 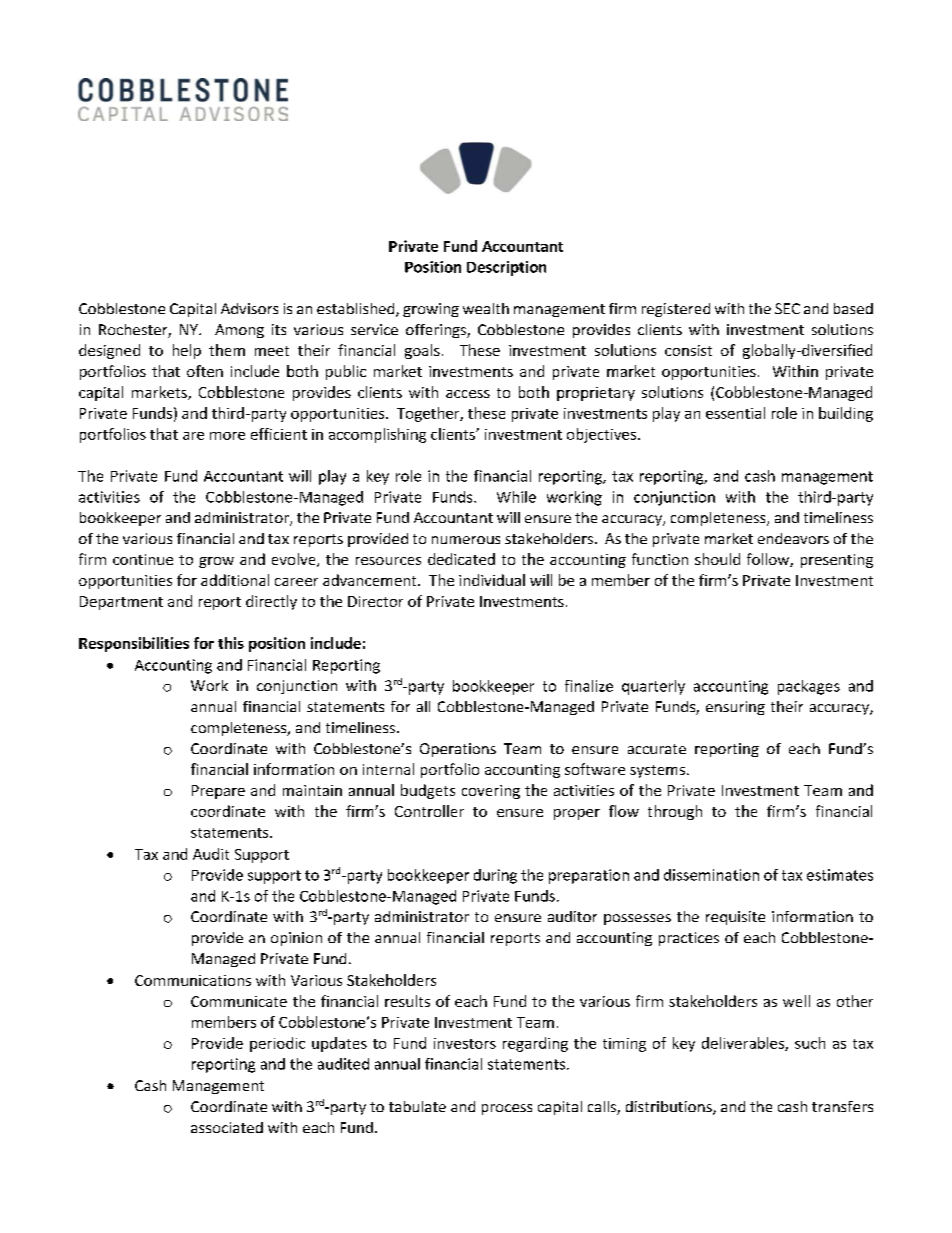 What do you see at coordinates (231, 643) in the document?
I see `this` at bounding box center [231, 643].
